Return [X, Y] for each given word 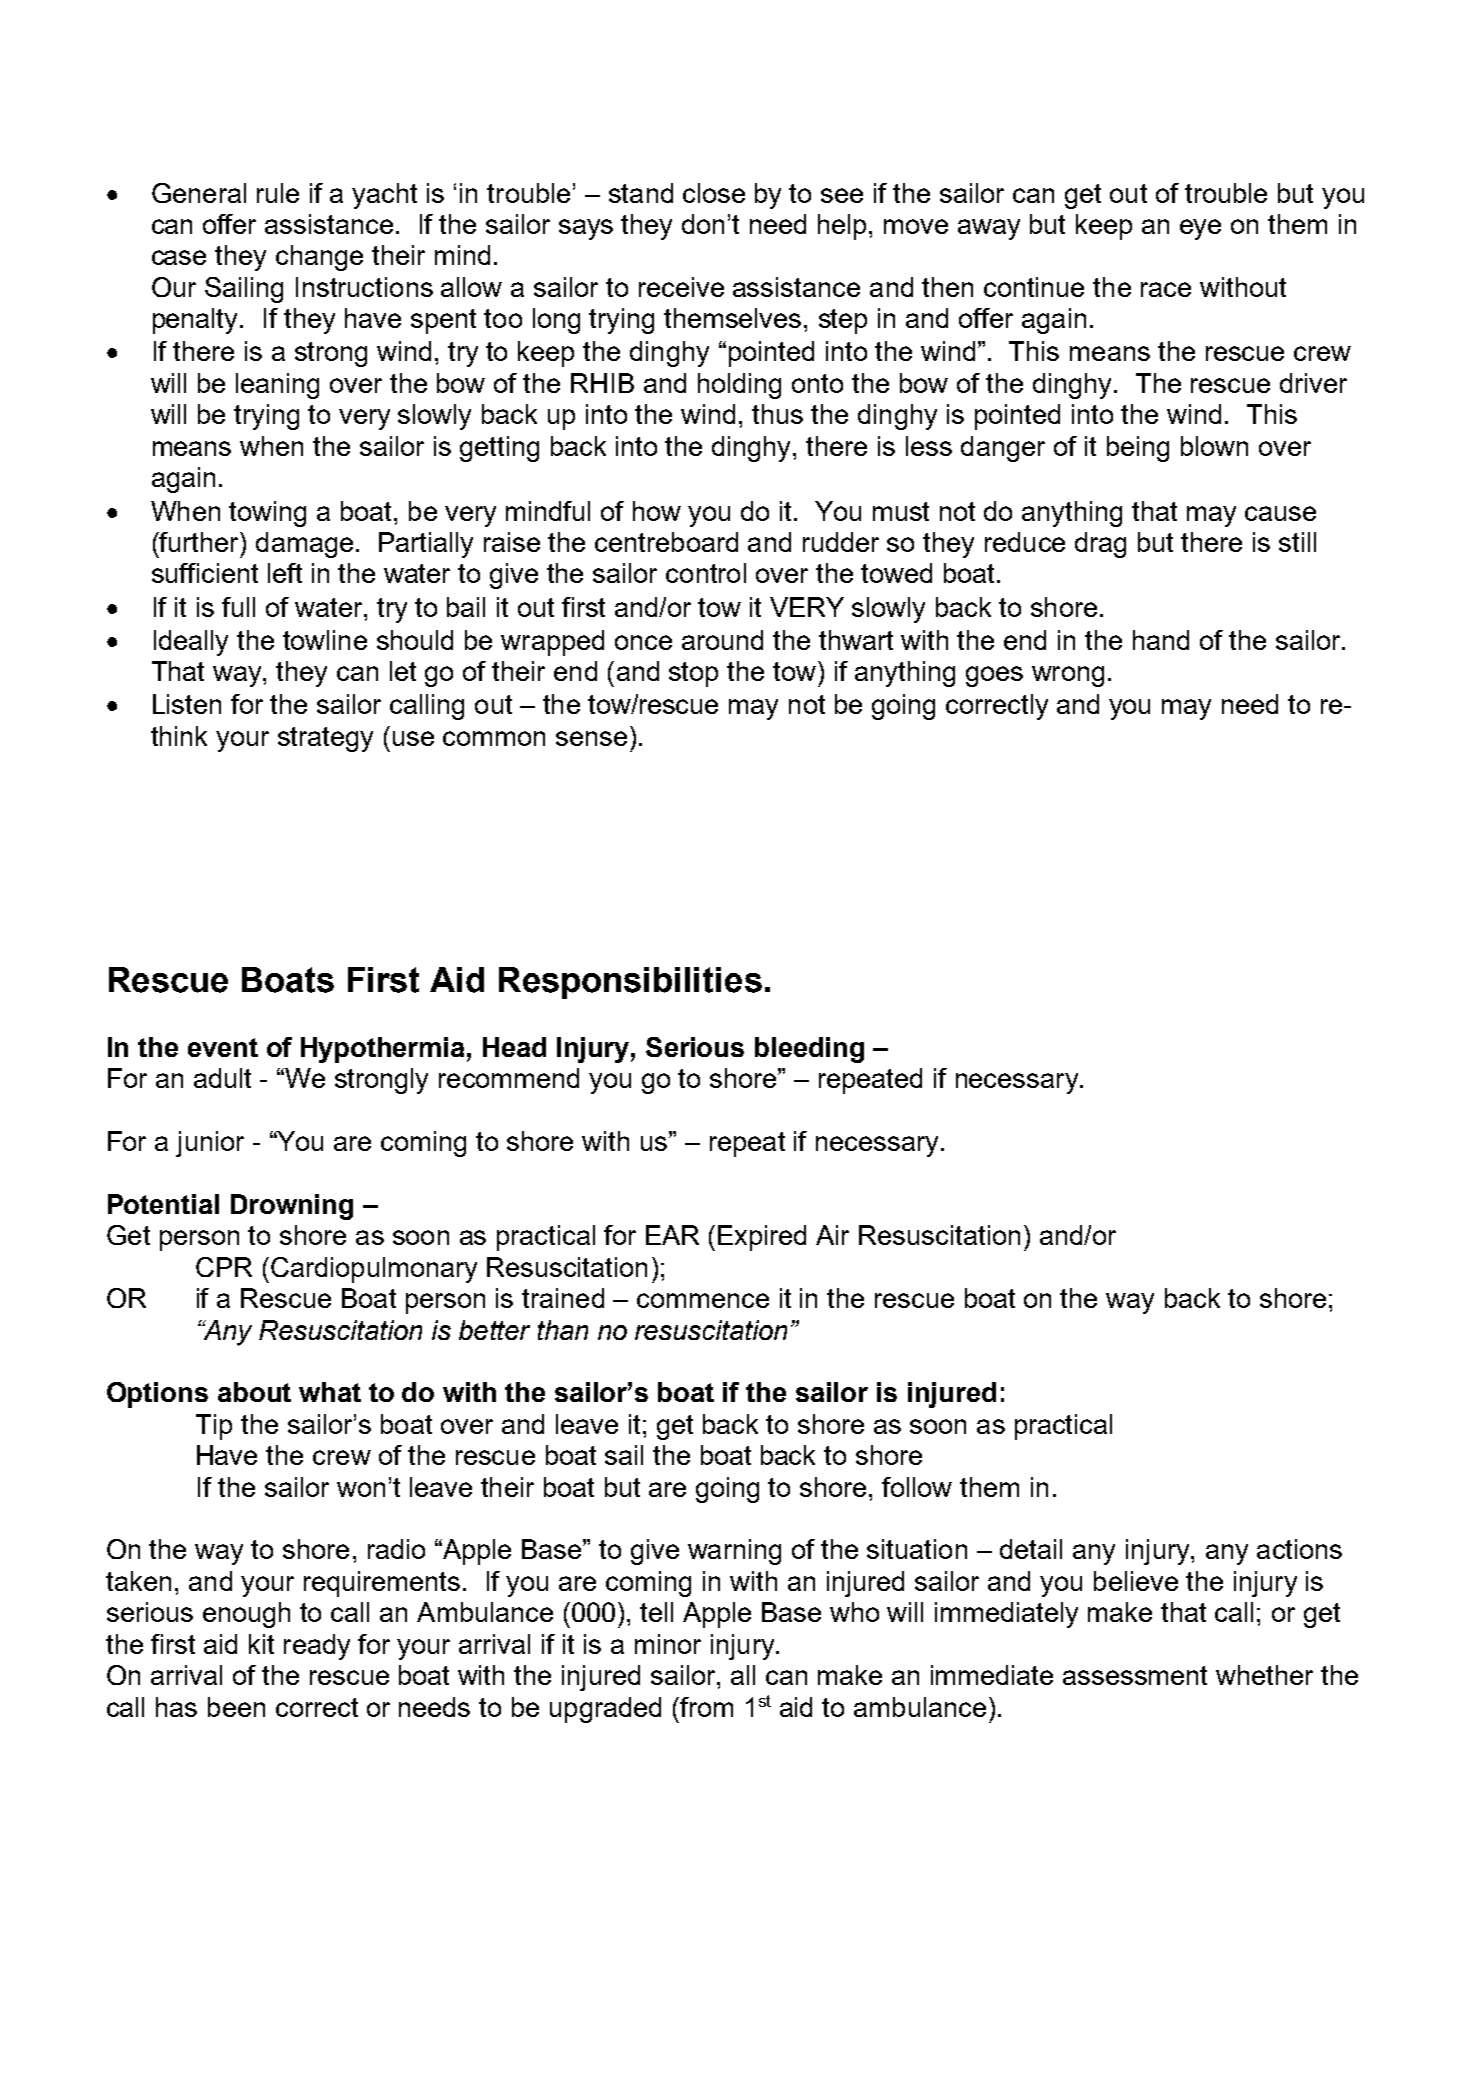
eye [1200, 229]
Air [832, 1235]
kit [261, 1644]
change [319, 258]
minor [668, 1644]
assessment [1135, 1675]
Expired [762, 1238]
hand [1161, 640]
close [714, 193]
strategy [325, 739]
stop [693, 674]
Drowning [292, 1207]
